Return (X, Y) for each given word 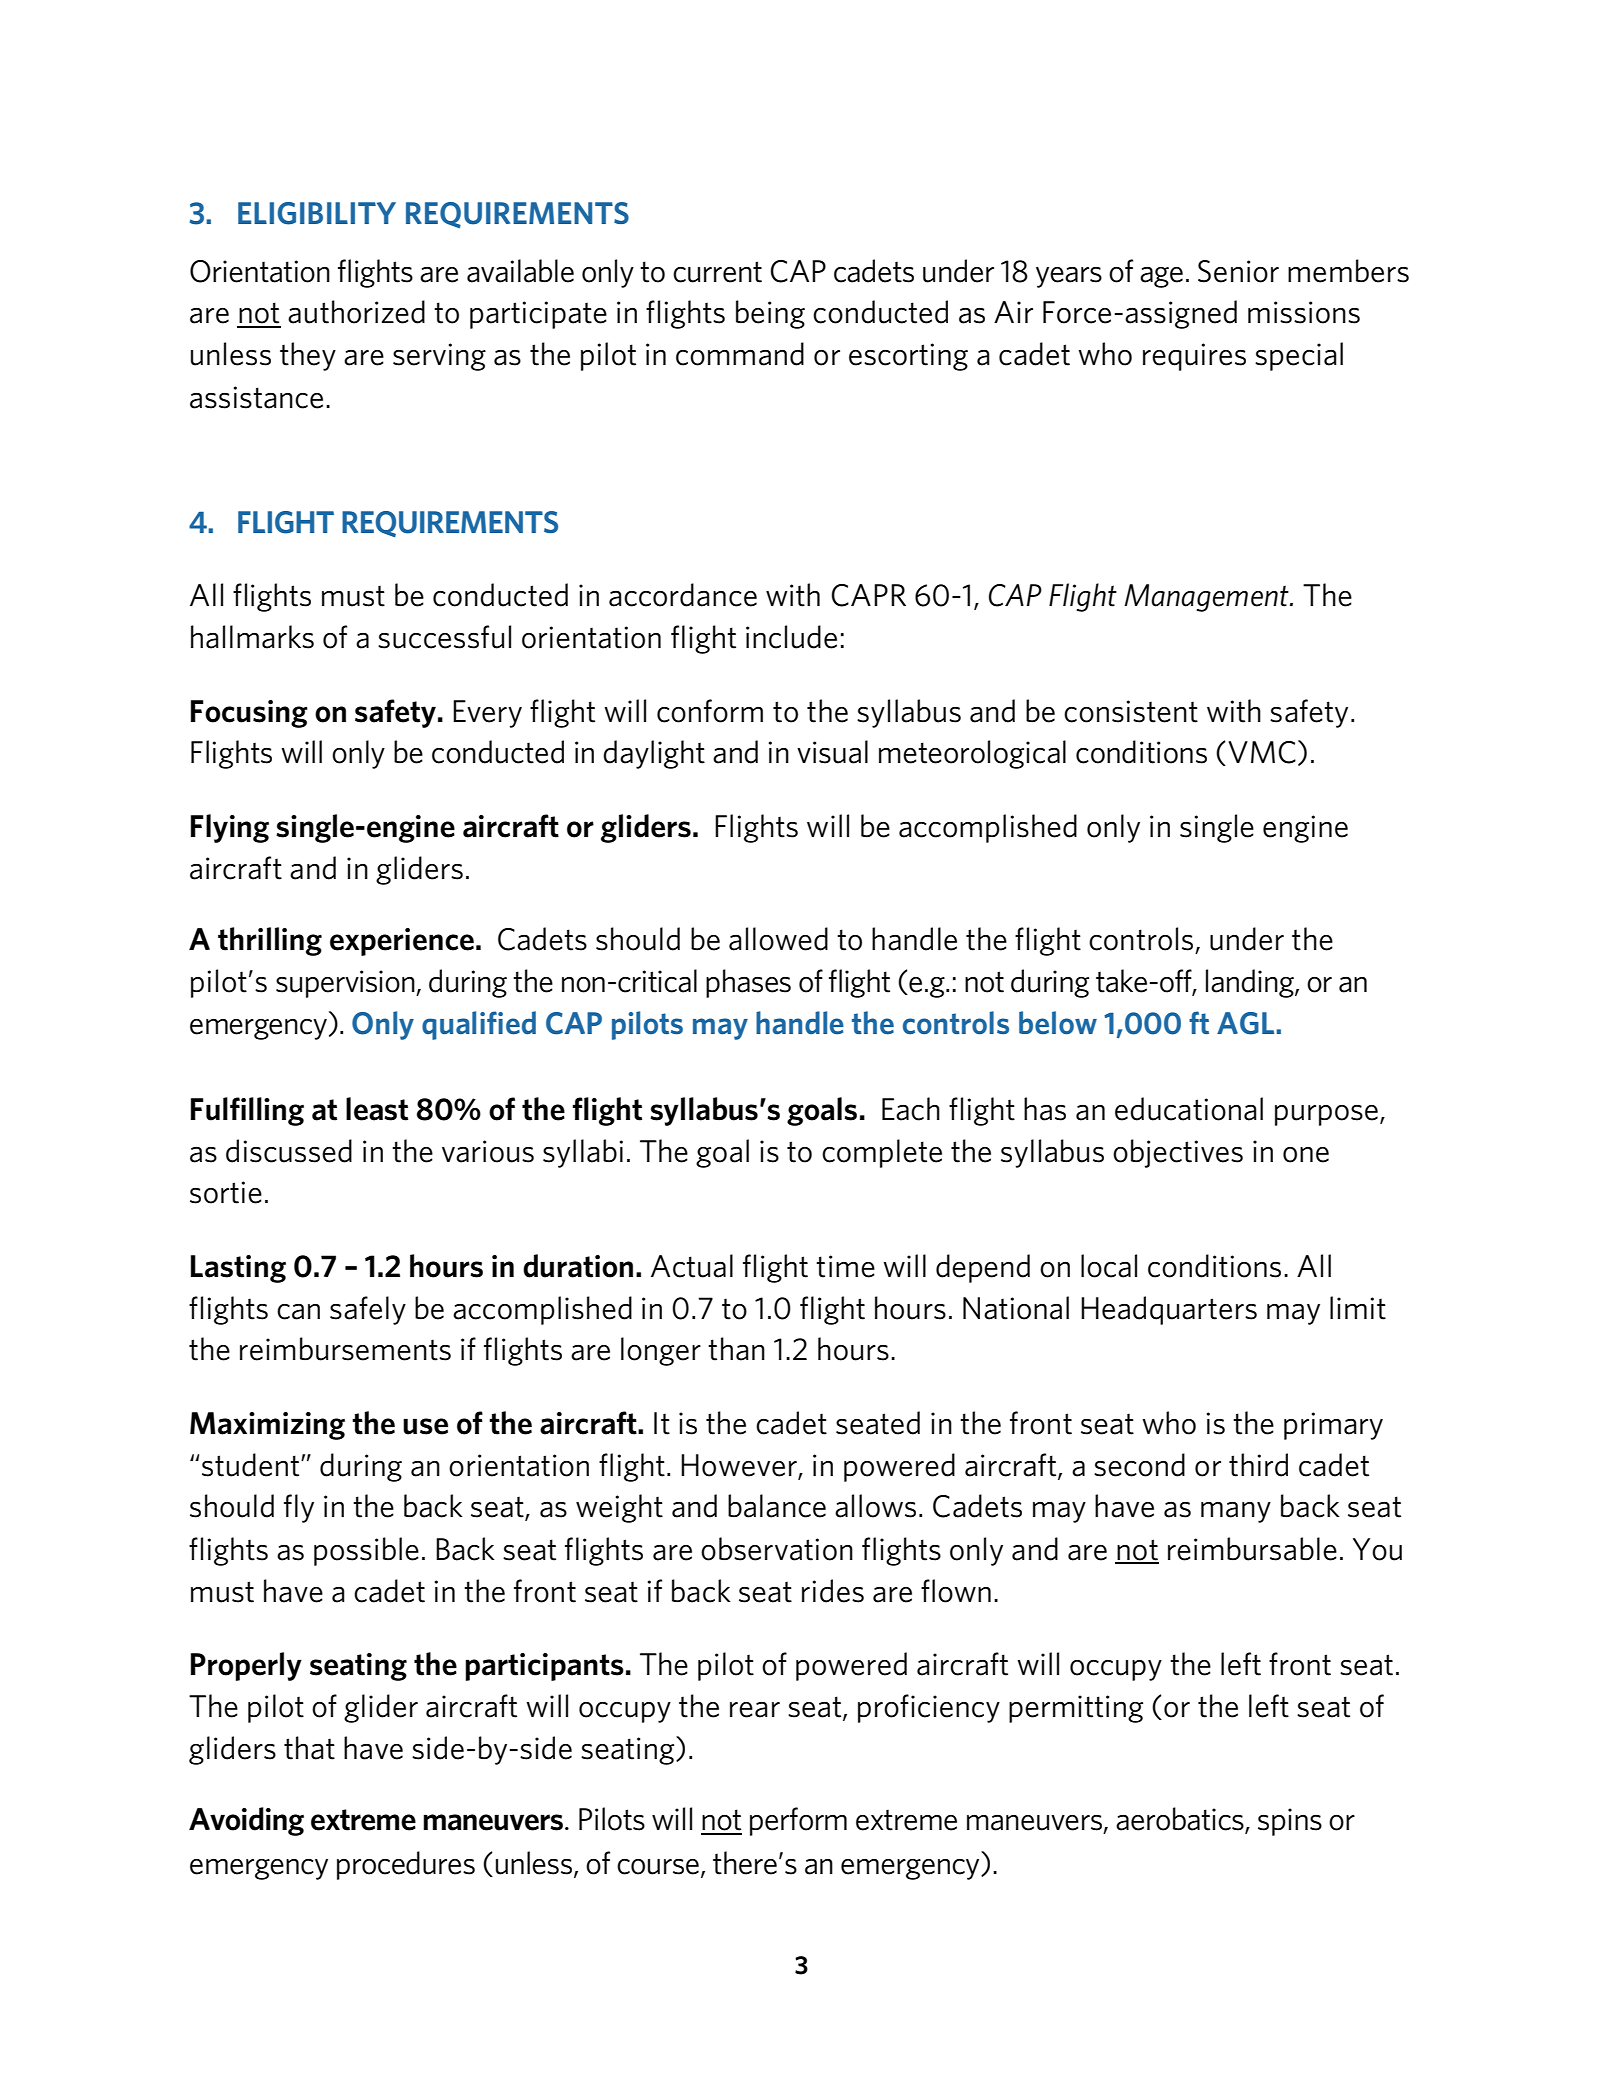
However (740, 1466)
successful (444, 637)
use (425, 1426)
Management (1207, 598)
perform (798, 1821)
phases (748, 983)
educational (1189, 1109)
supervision (346, 984)
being (770, 314)
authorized (356, 312)
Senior (1238, 271)
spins (1290, 1822)
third (1258, 1465)
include (791, 637)
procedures (406, 1865)
